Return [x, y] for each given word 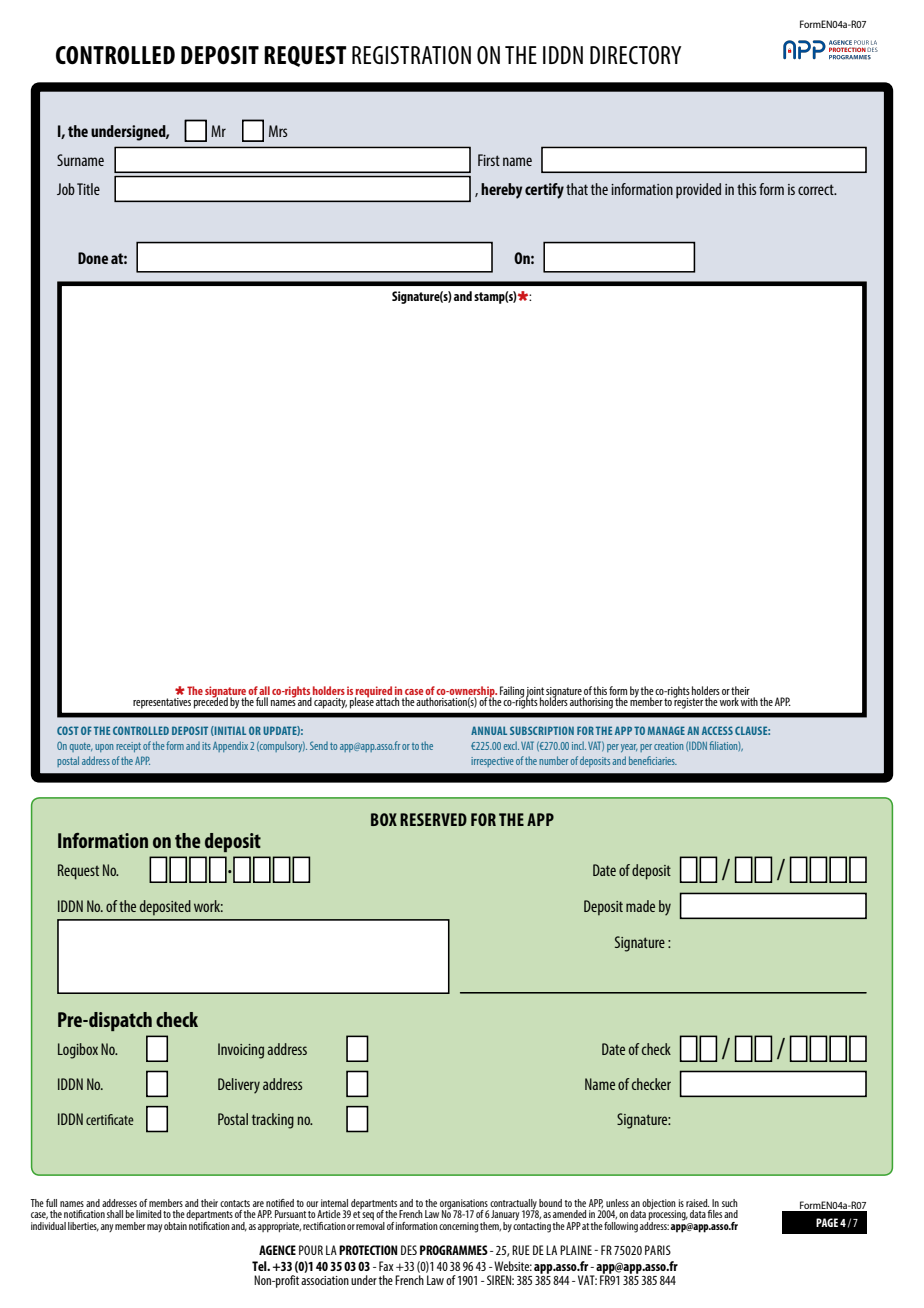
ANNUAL [489, 730]
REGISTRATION [411, 55]
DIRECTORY [635, 55]
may [154, 1228]
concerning [458, 1227]
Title [88, 189]
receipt [128, 747]
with [749, 701]
